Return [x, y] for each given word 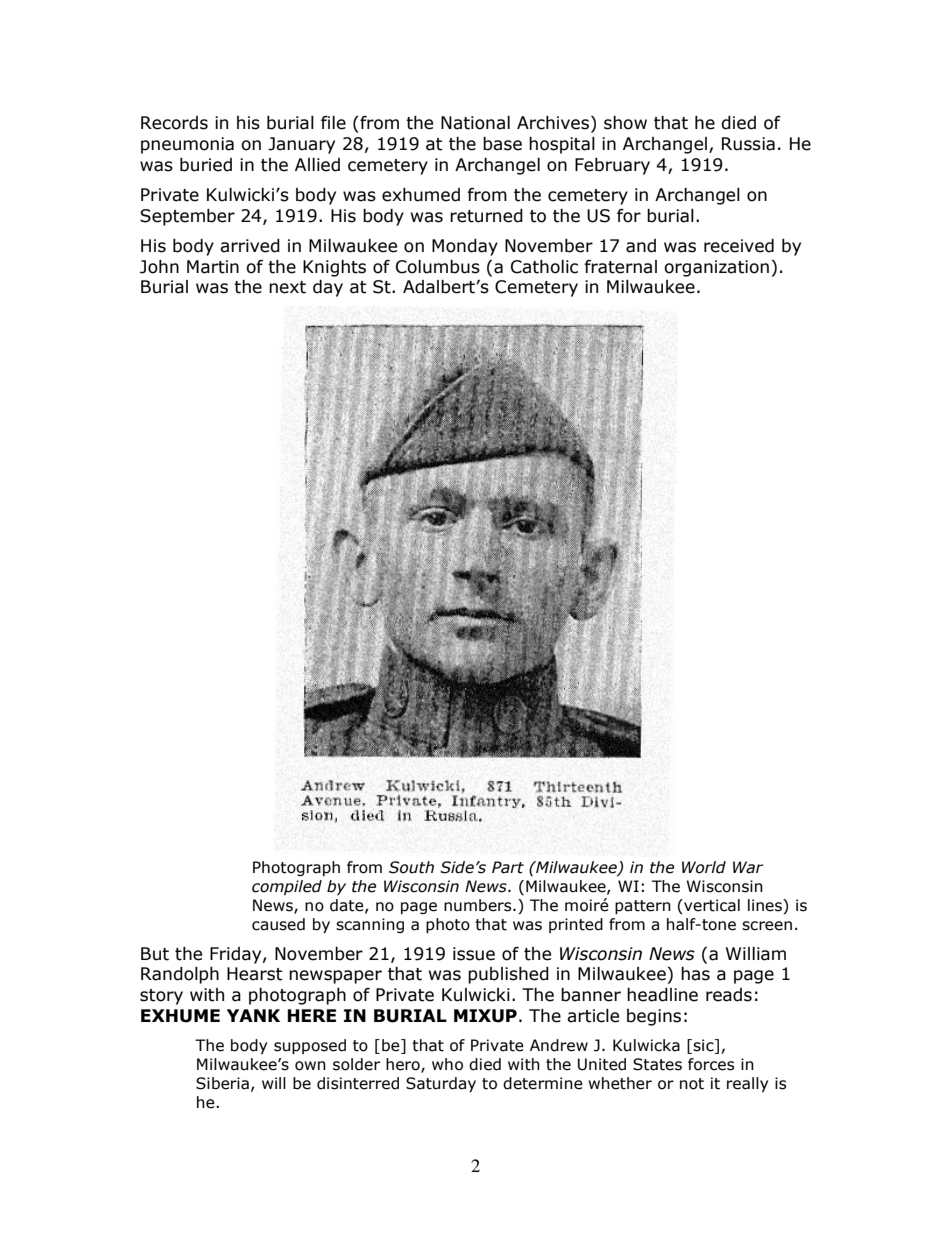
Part [508, 867]
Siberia [222, 1083]
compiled [287, 887]
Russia [748, 144]
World [704, 867]
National [475, 123]
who [447, 1064]
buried [206, 165]
